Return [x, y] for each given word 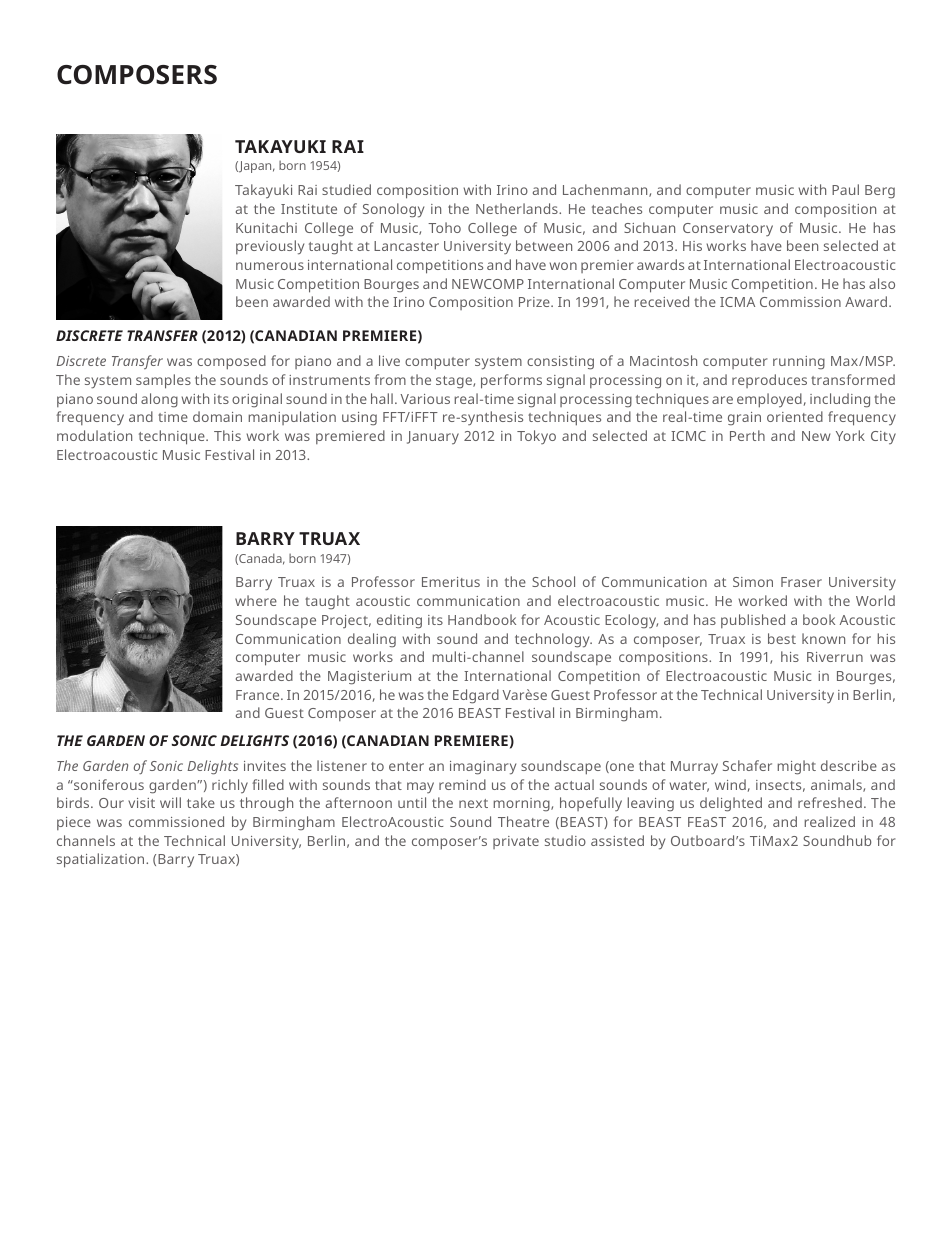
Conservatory [728, 229]
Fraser [801, 582]
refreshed [830, 802]
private [516, 842]
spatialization [102, 860]
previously [270, 247]
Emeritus [451, 582]
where [256, 600]
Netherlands [518, 208]
